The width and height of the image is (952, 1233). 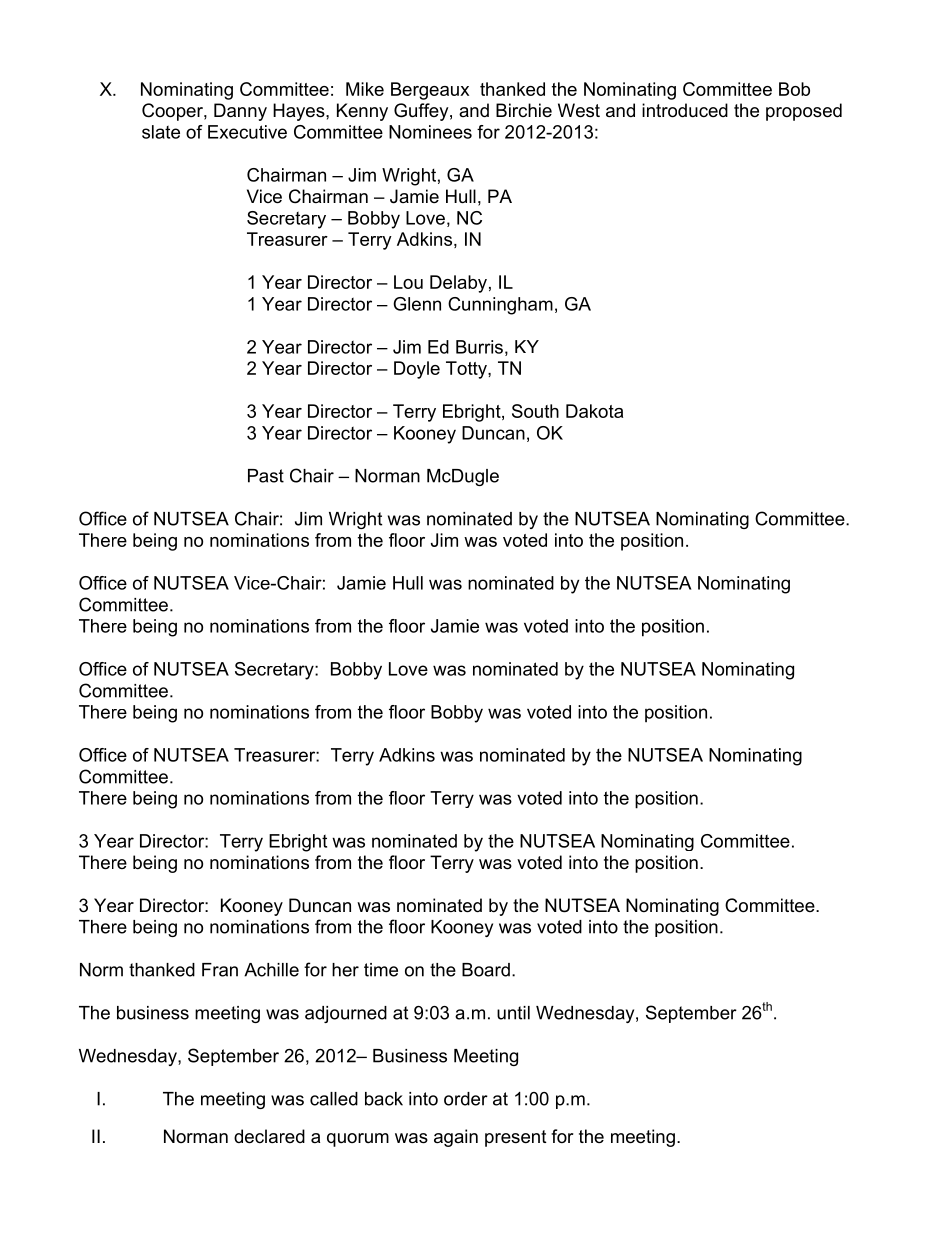 I want to click on Burris, so click(x=479, y=347).
